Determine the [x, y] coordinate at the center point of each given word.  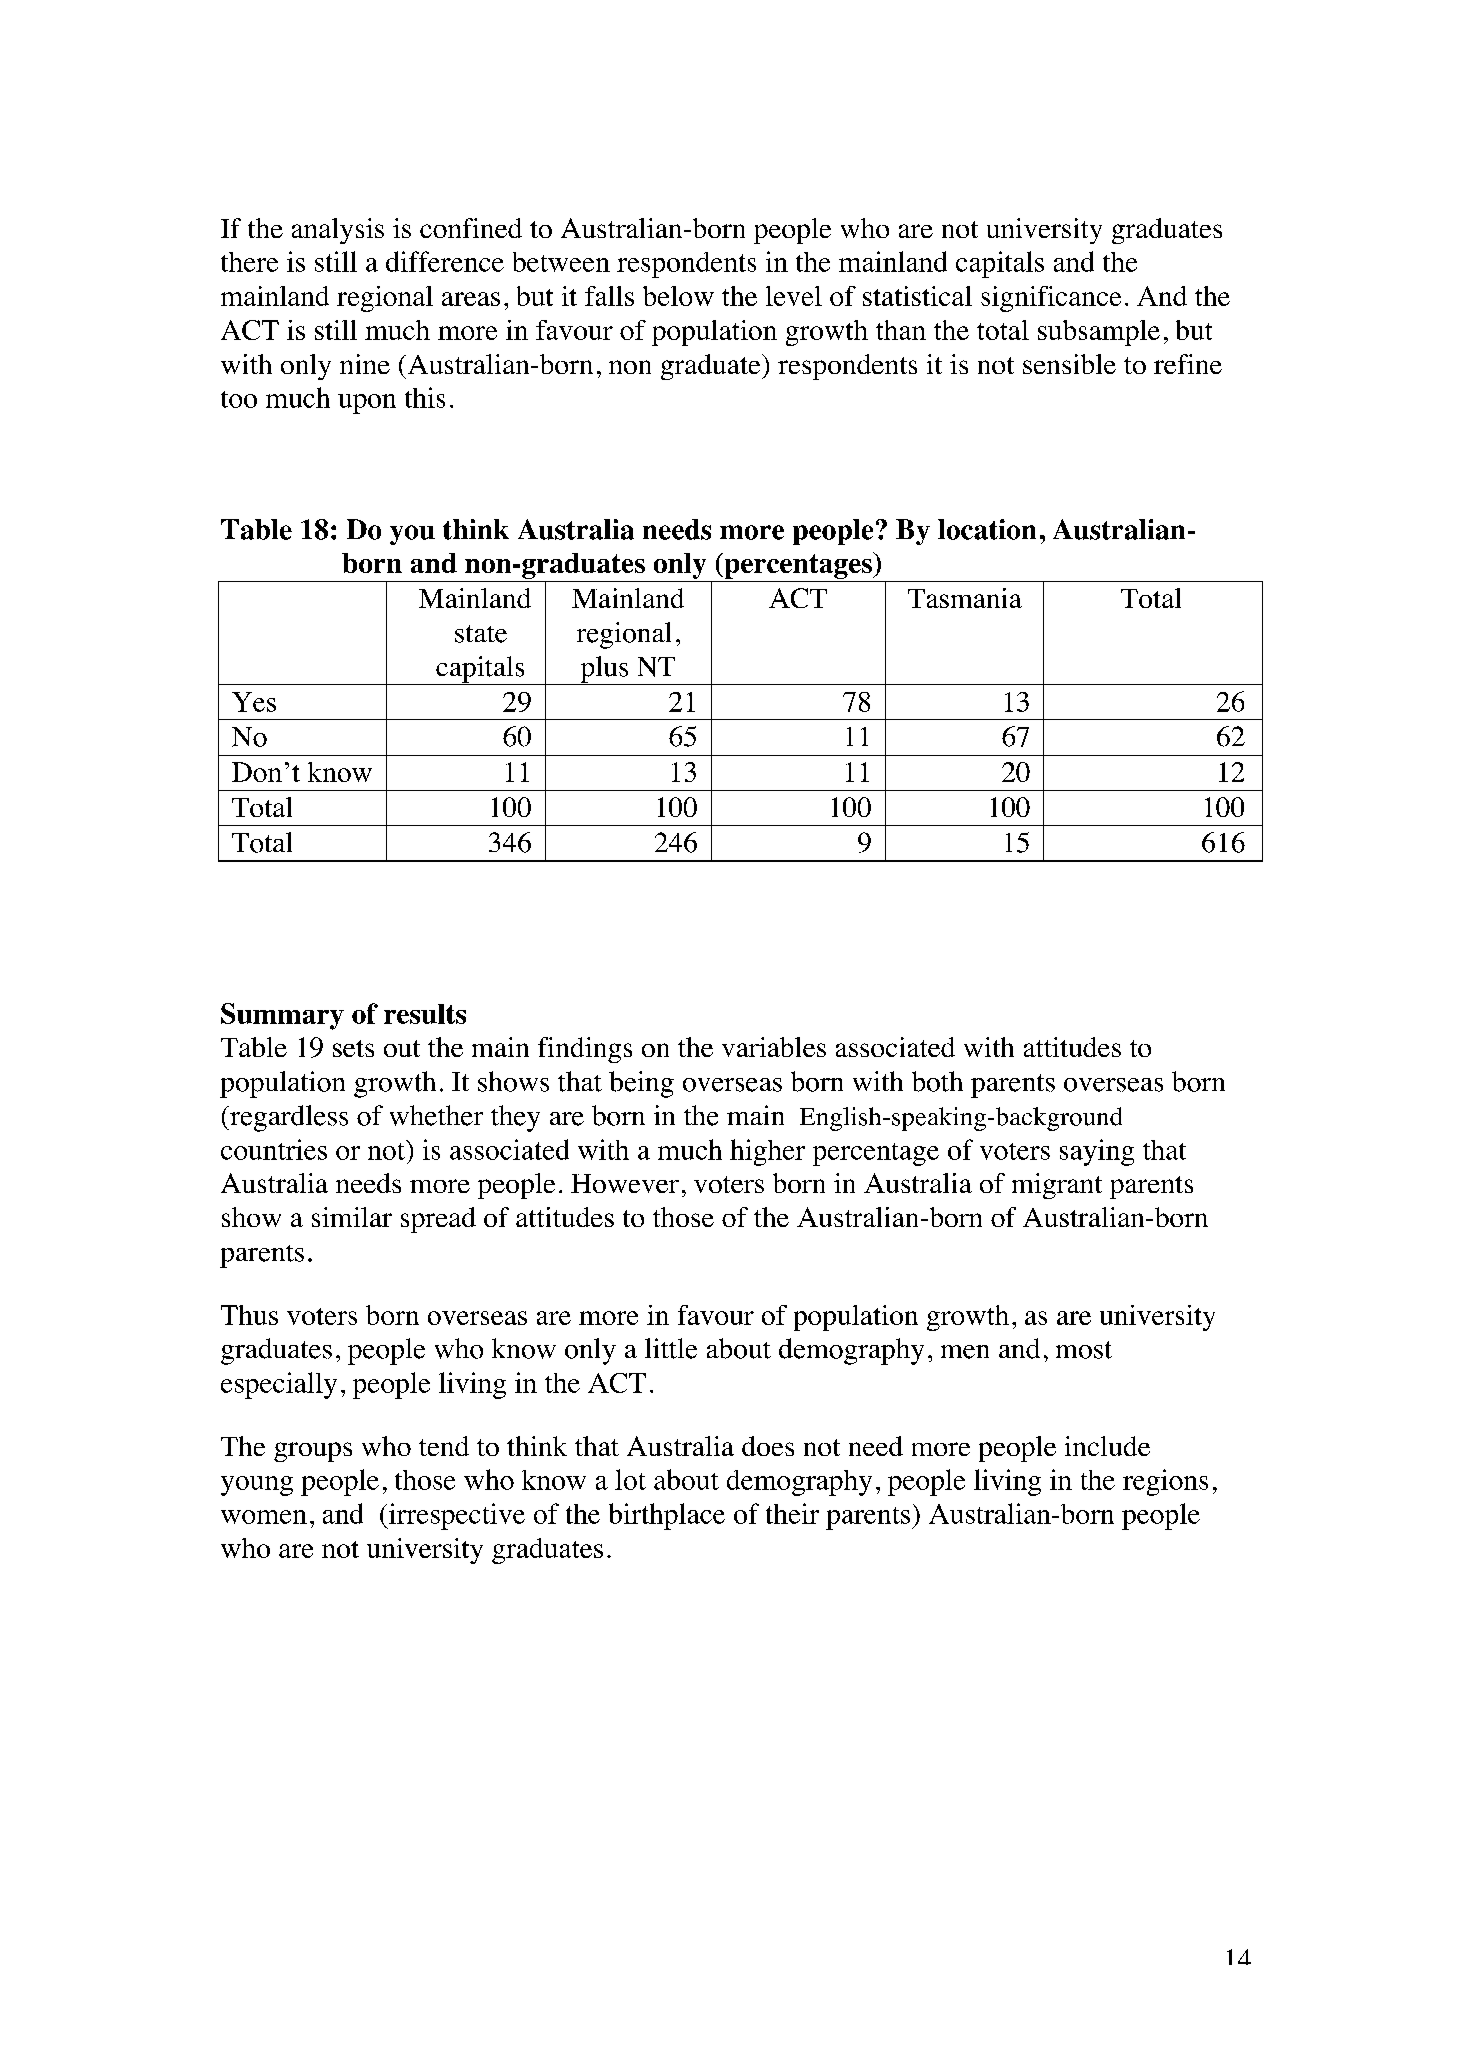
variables [774, 1047]
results [425, 1014]
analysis [338, 231]
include [1107, 1446]
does [768, 1446]
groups [313, 1452]
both [937, 1081]
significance [1051, 299]
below [678, 296]
